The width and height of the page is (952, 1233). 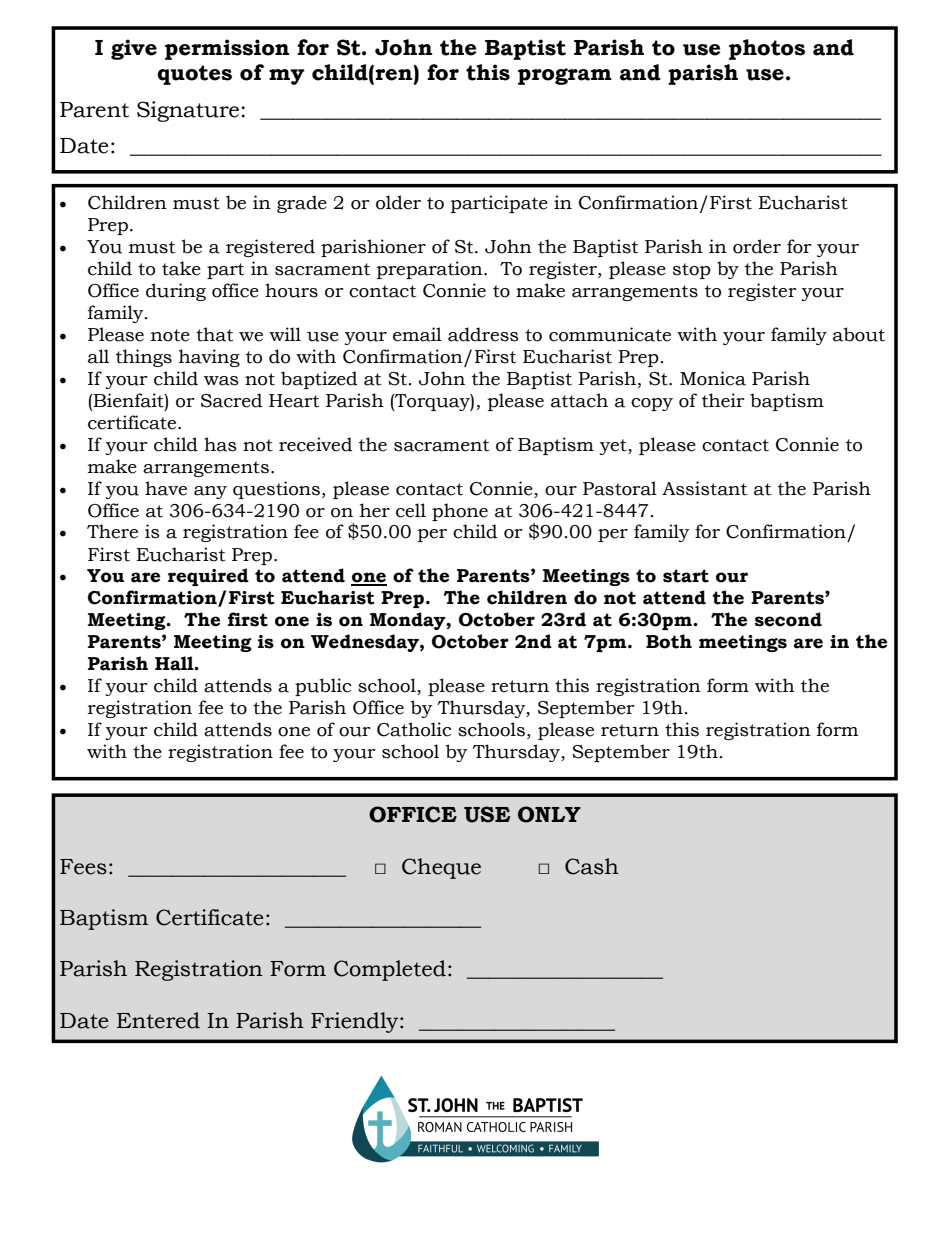 What do you see at coordinates (723, 400) in the page?
I see `their` at bounding box center [723, 400].
